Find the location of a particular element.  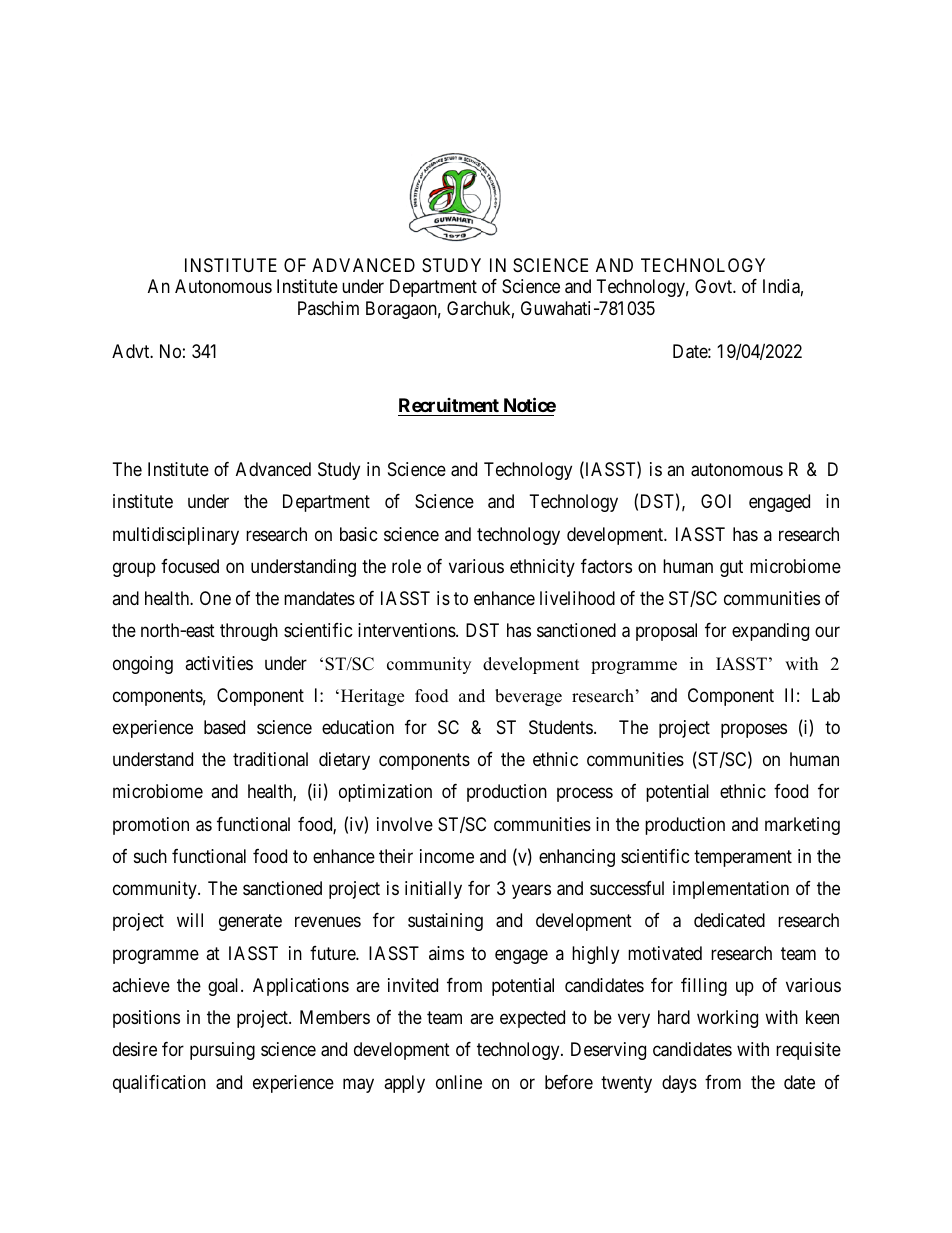

multidisciplinary is located at coordinates (176, 536).
